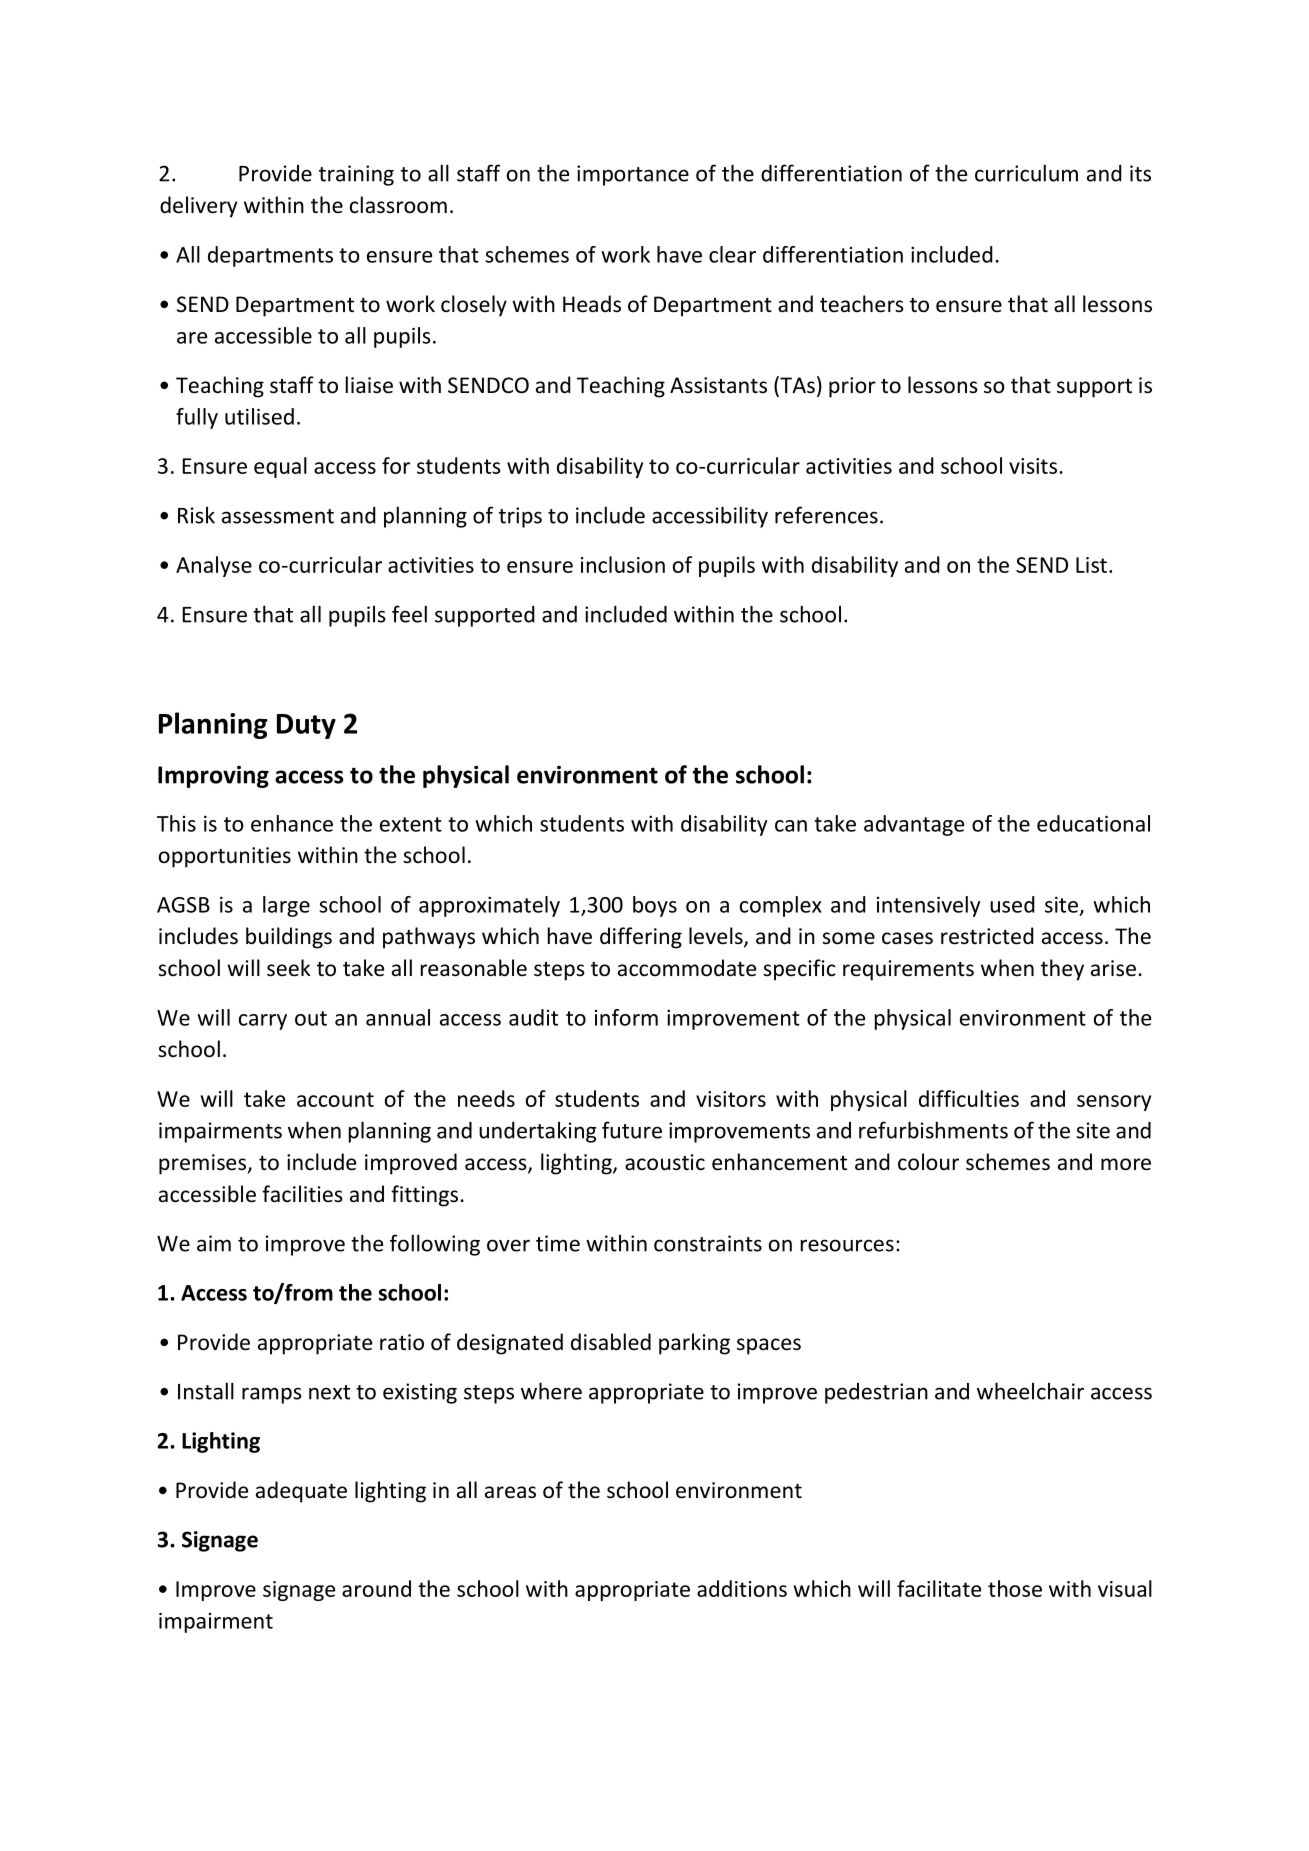 The height and width of the document is (1851, 1309). Describe the element at coordinates (742, 1588) in the document. I see `additions` at that location.
